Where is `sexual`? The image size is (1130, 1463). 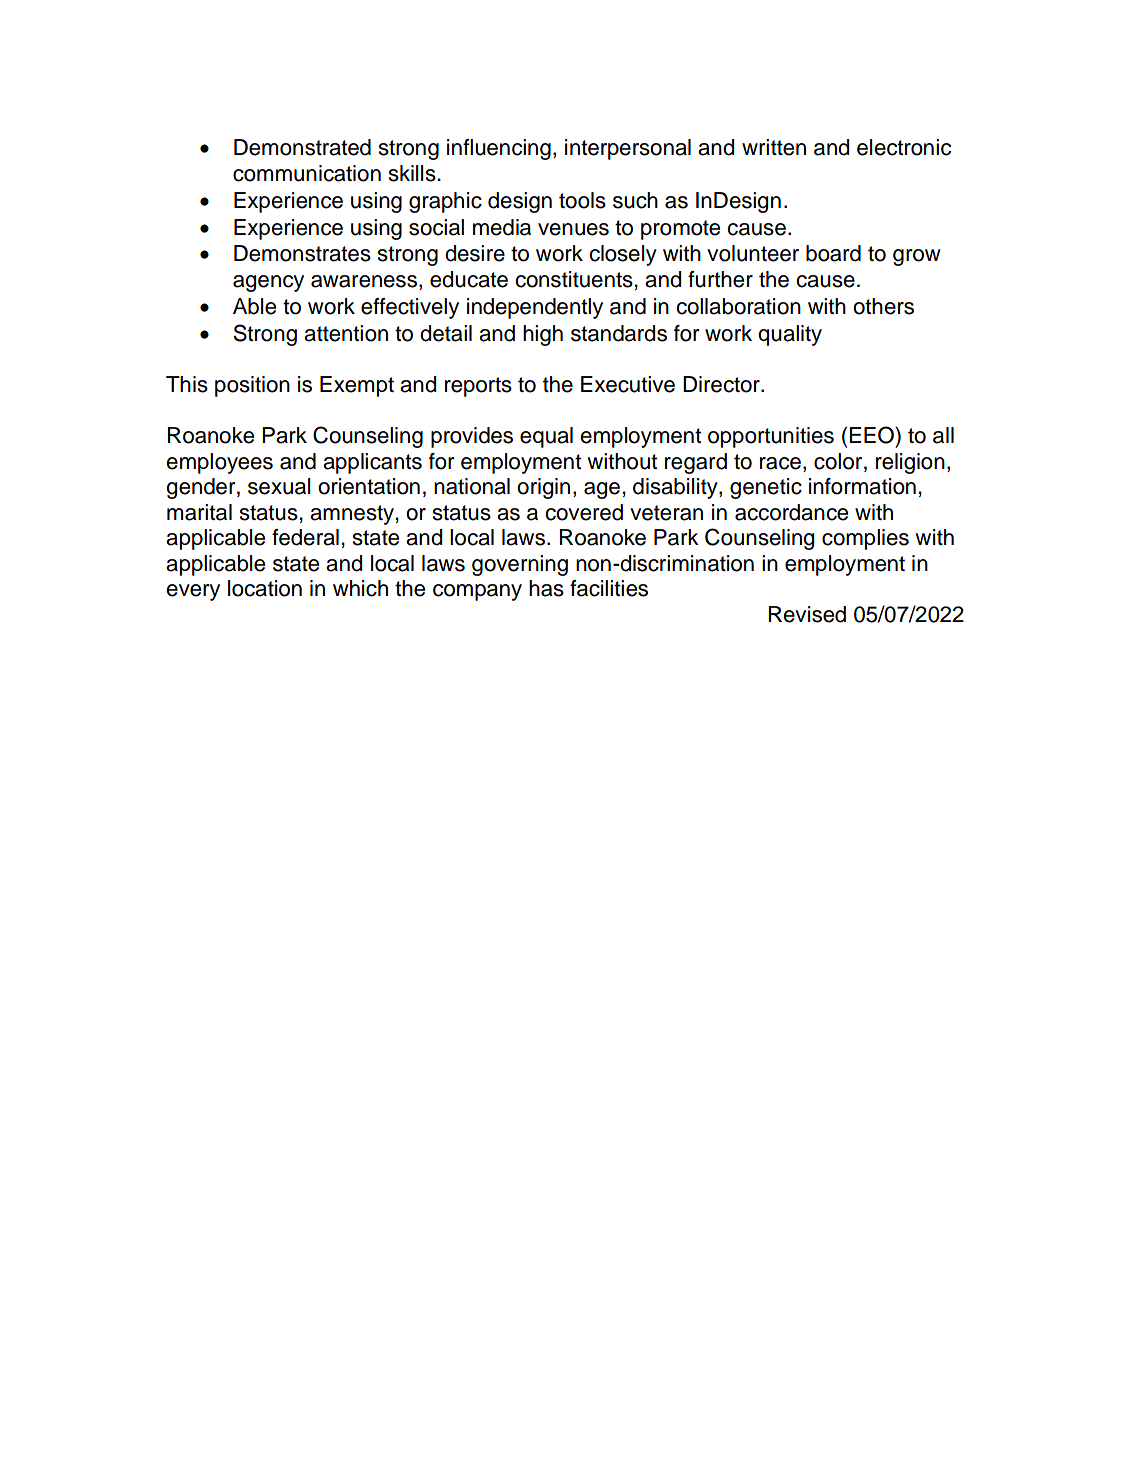 sexual is located at coordinates (279, 486).
